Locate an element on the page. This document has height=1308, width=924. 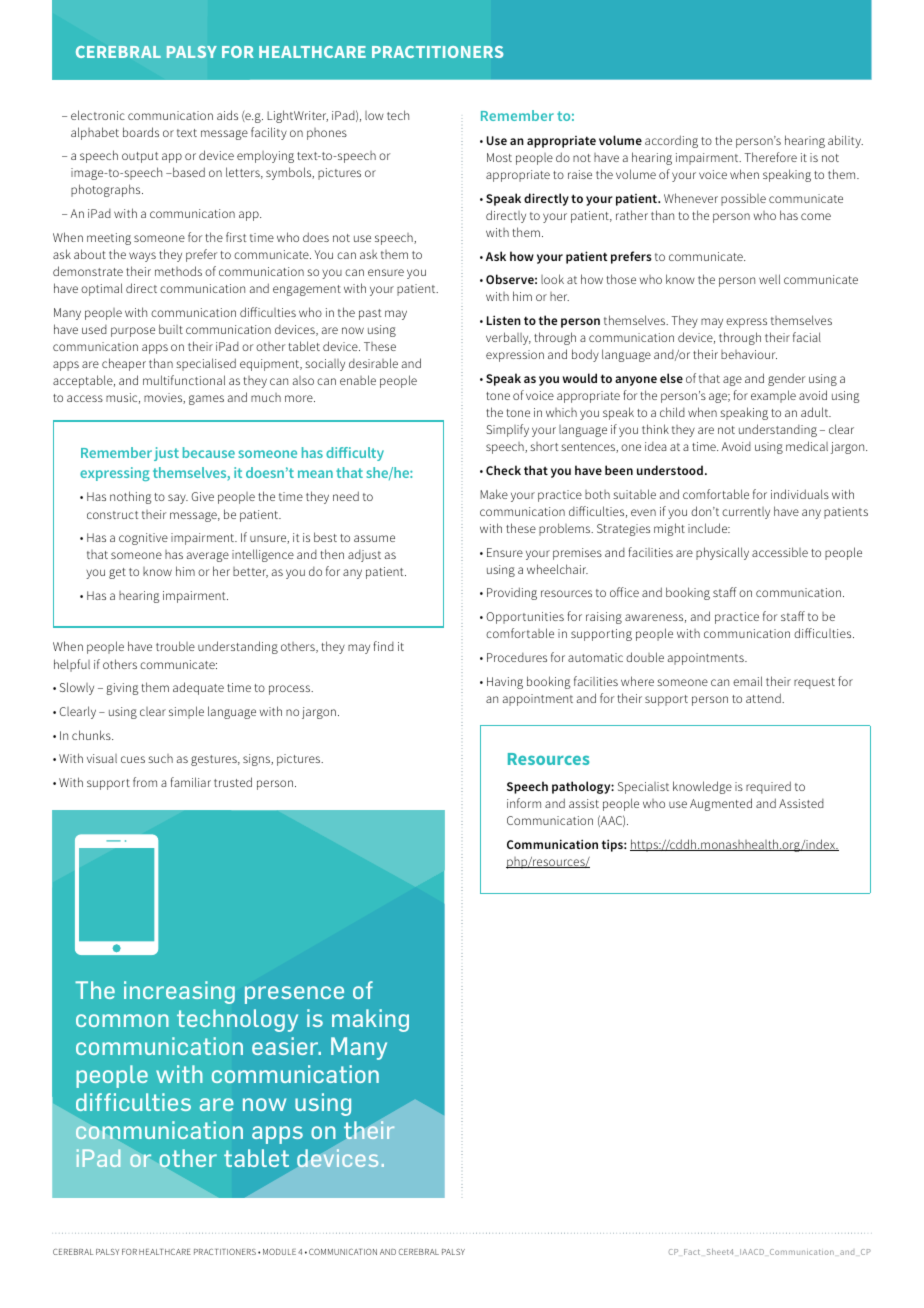
output is located at coordinates (140, 157).
